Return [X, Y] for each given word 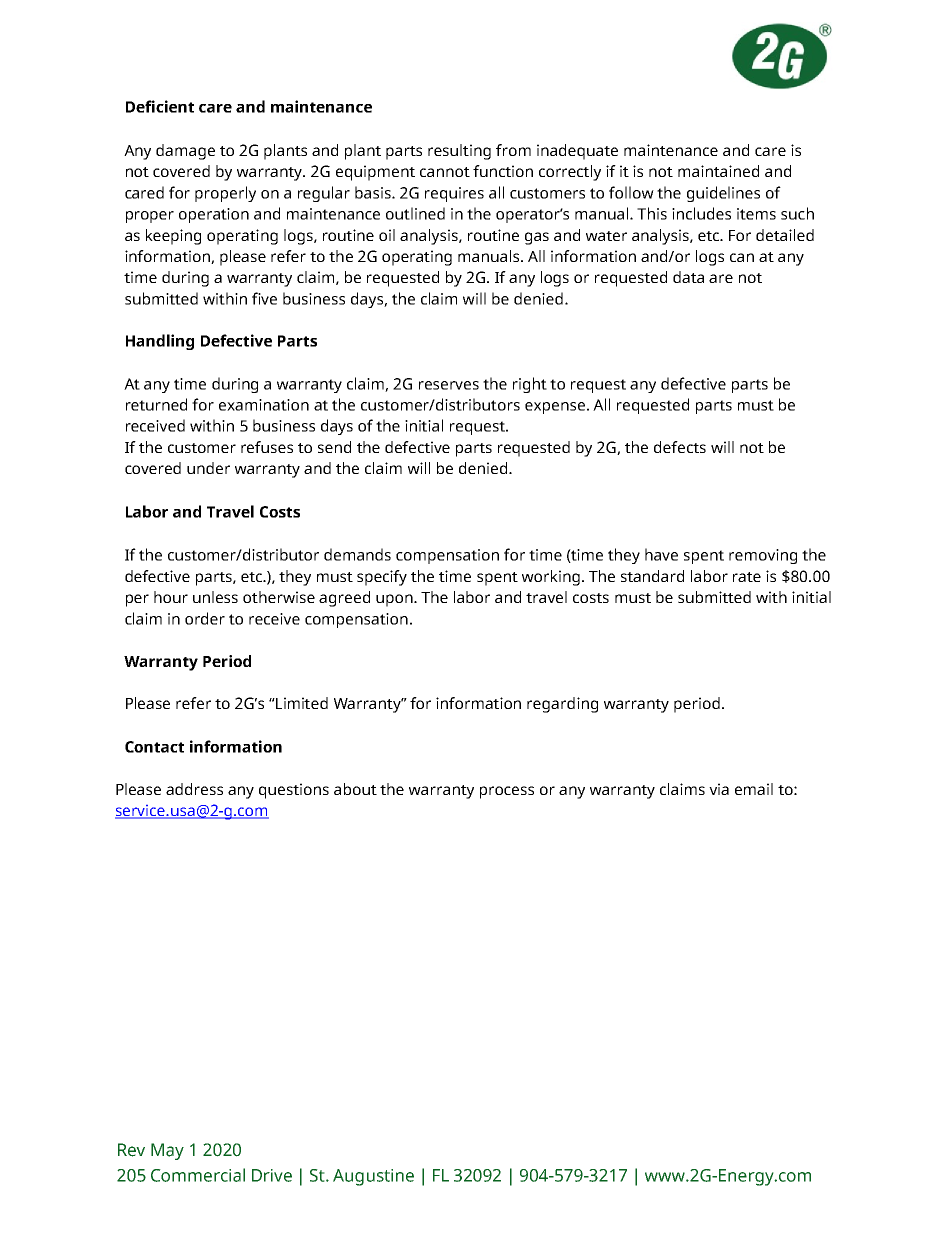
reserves [449, 385]
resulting [459, 152]
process [507, 792]
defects [680, 447]
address [194, 789]
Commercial [198, 1175]
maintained [718, 171]
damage [185, 152]
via [719, 789]
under [208, 468]
